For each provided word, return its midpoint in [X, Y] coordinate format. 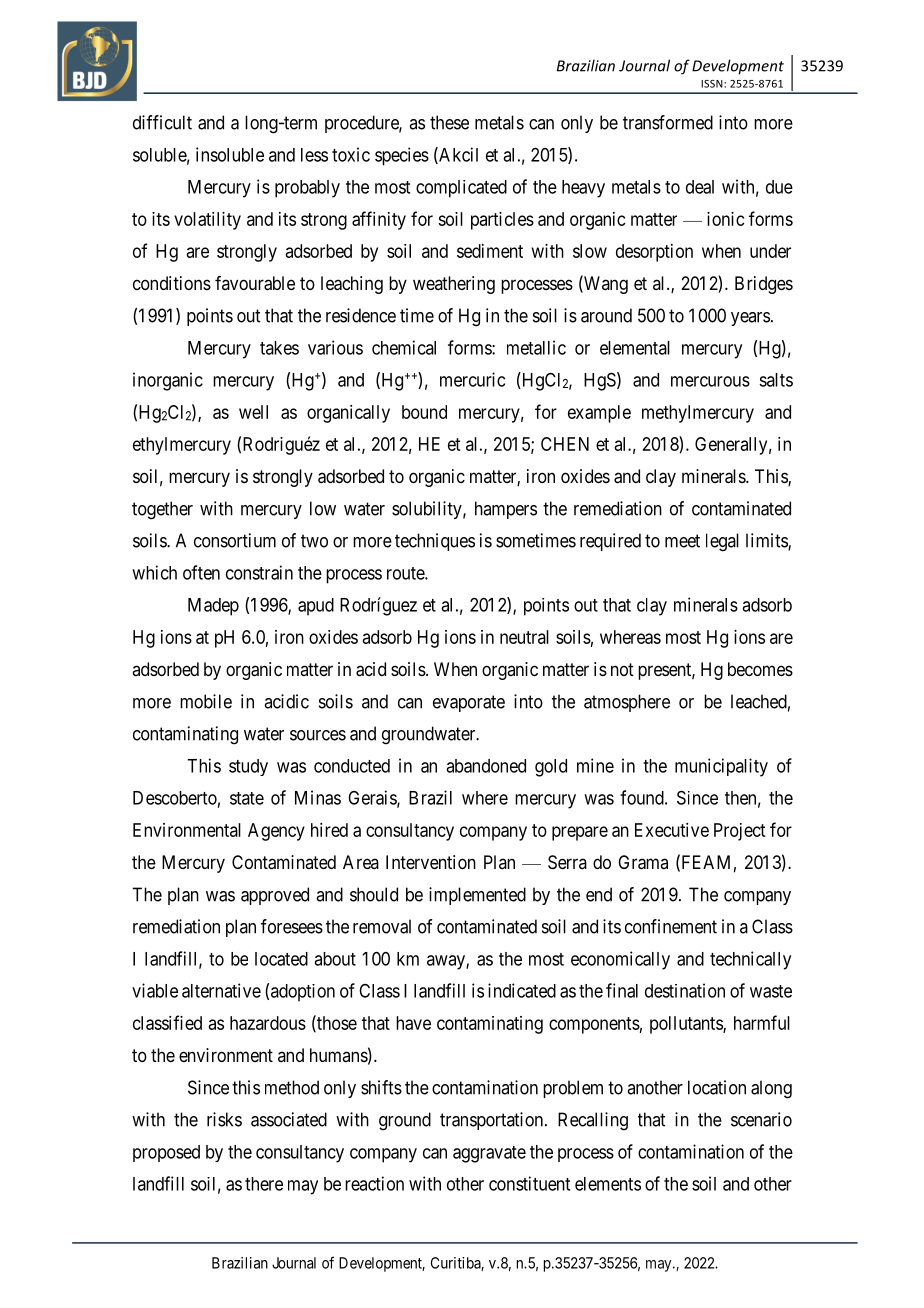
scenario [761, 1119]
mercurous [710, 381]
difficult [162, 122]
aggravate [489, 1154]
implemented [477, 896]
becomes [760, 669]
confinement [671, 926]
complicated [461, 189]
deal [700, 187]
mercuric [472, 379]
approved [275, 896]
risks [224, 1119]
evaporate [469, 703]
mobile [206, 701]
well [253, 412]
